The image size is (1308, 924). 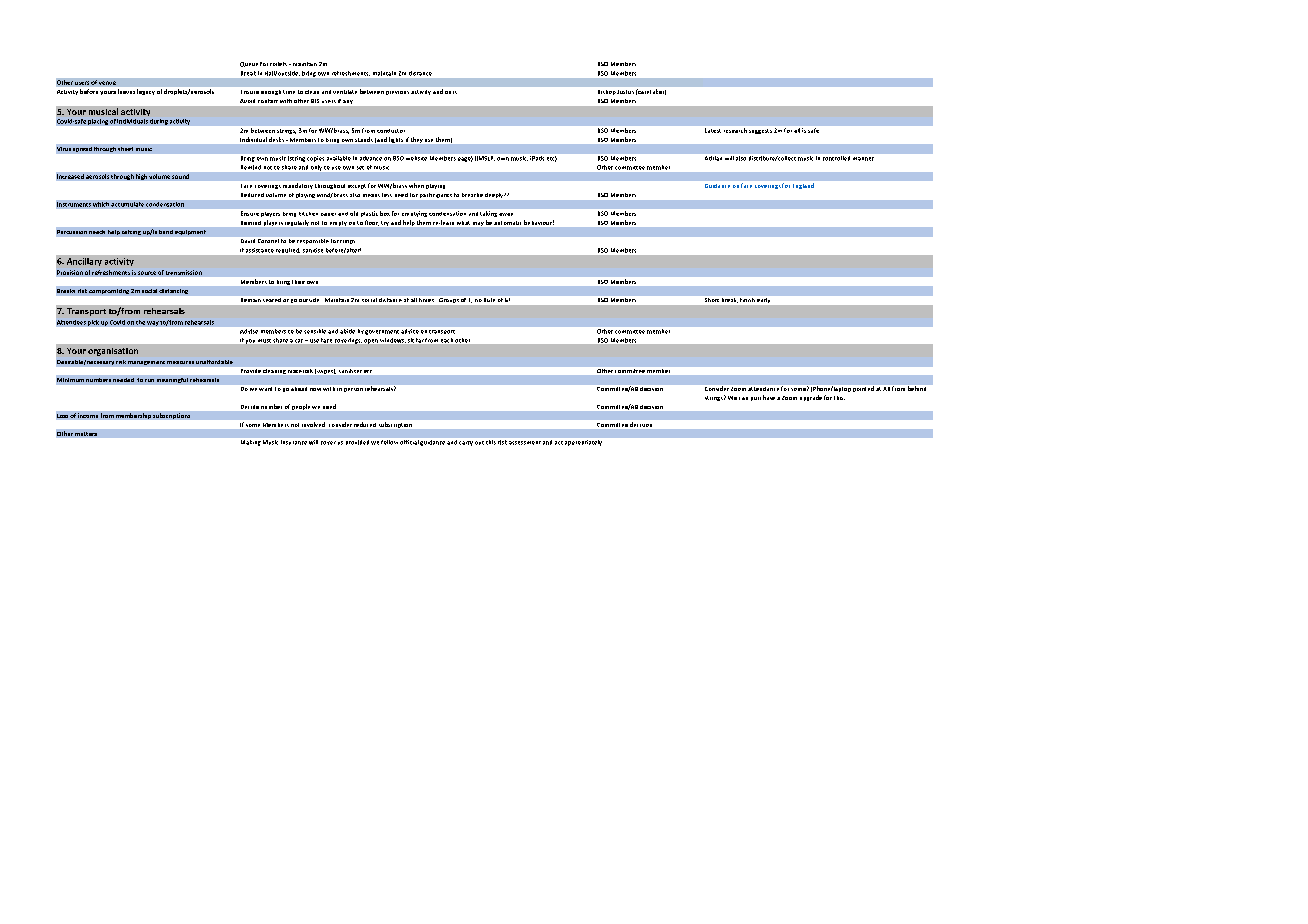 I want to click on upgrade, so click(x=811, y=398).
